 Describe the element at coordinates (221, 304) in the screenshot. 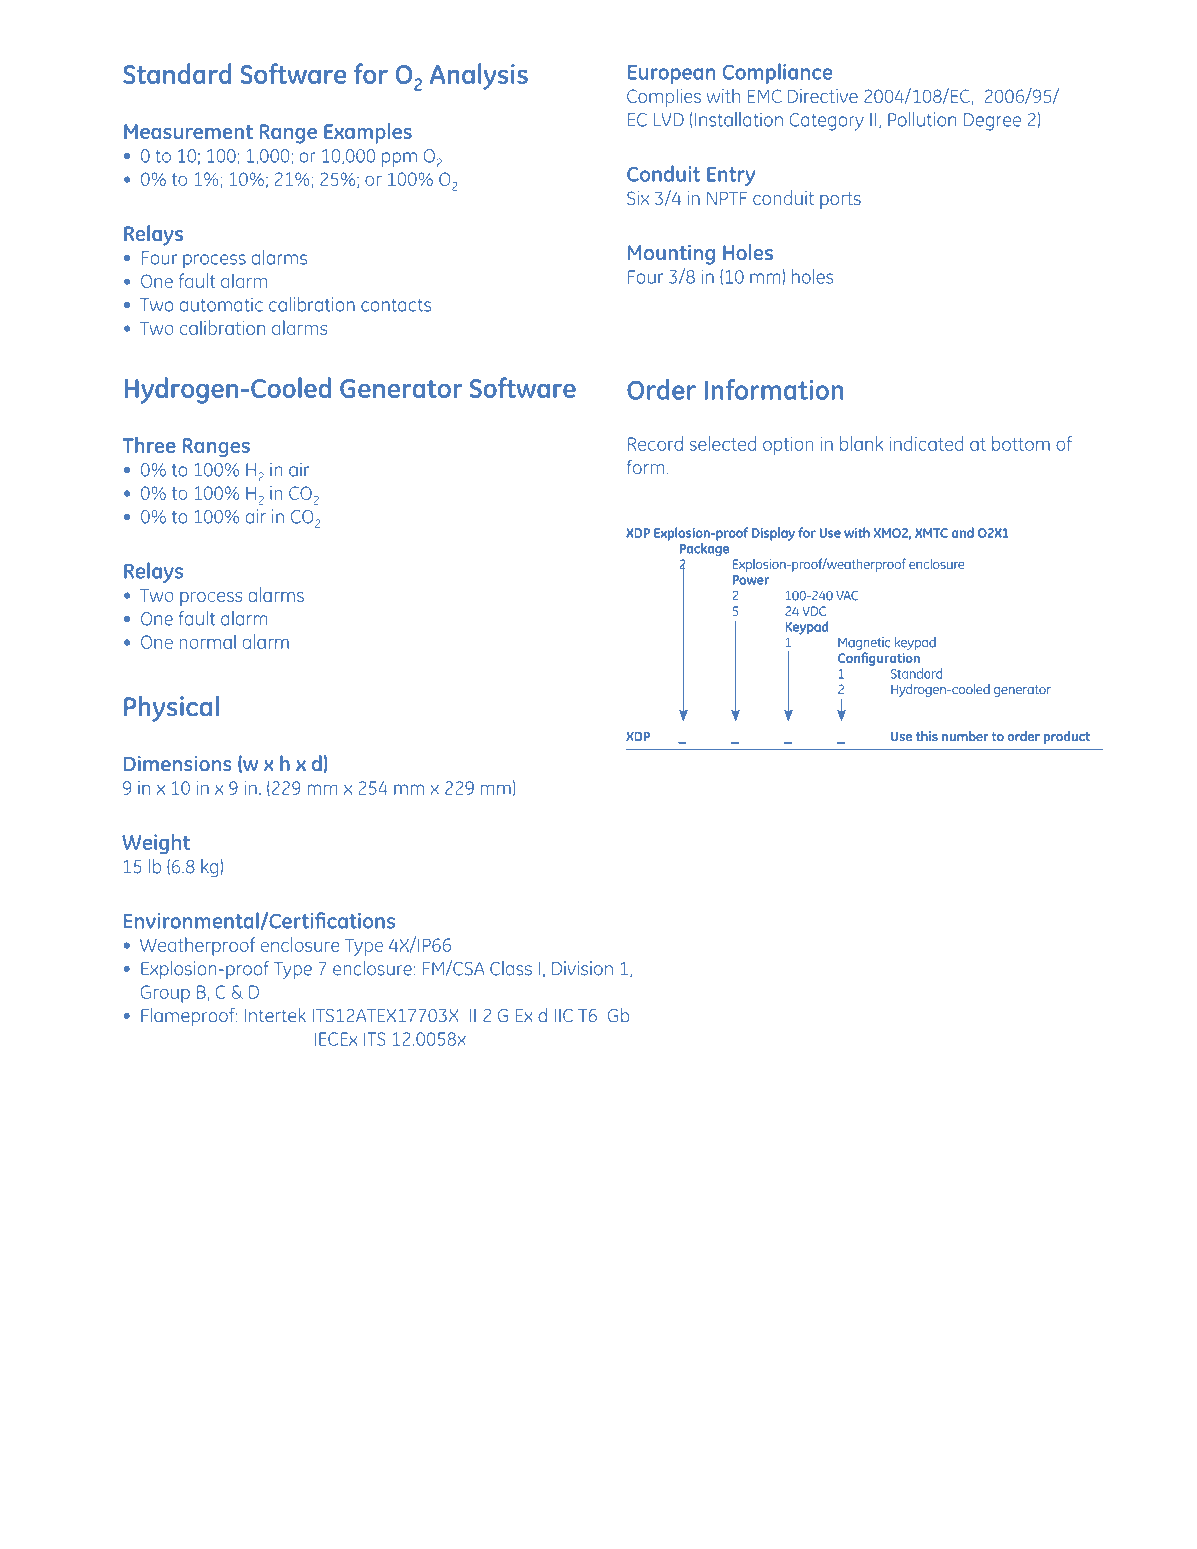

I see `automatic` at that location.
